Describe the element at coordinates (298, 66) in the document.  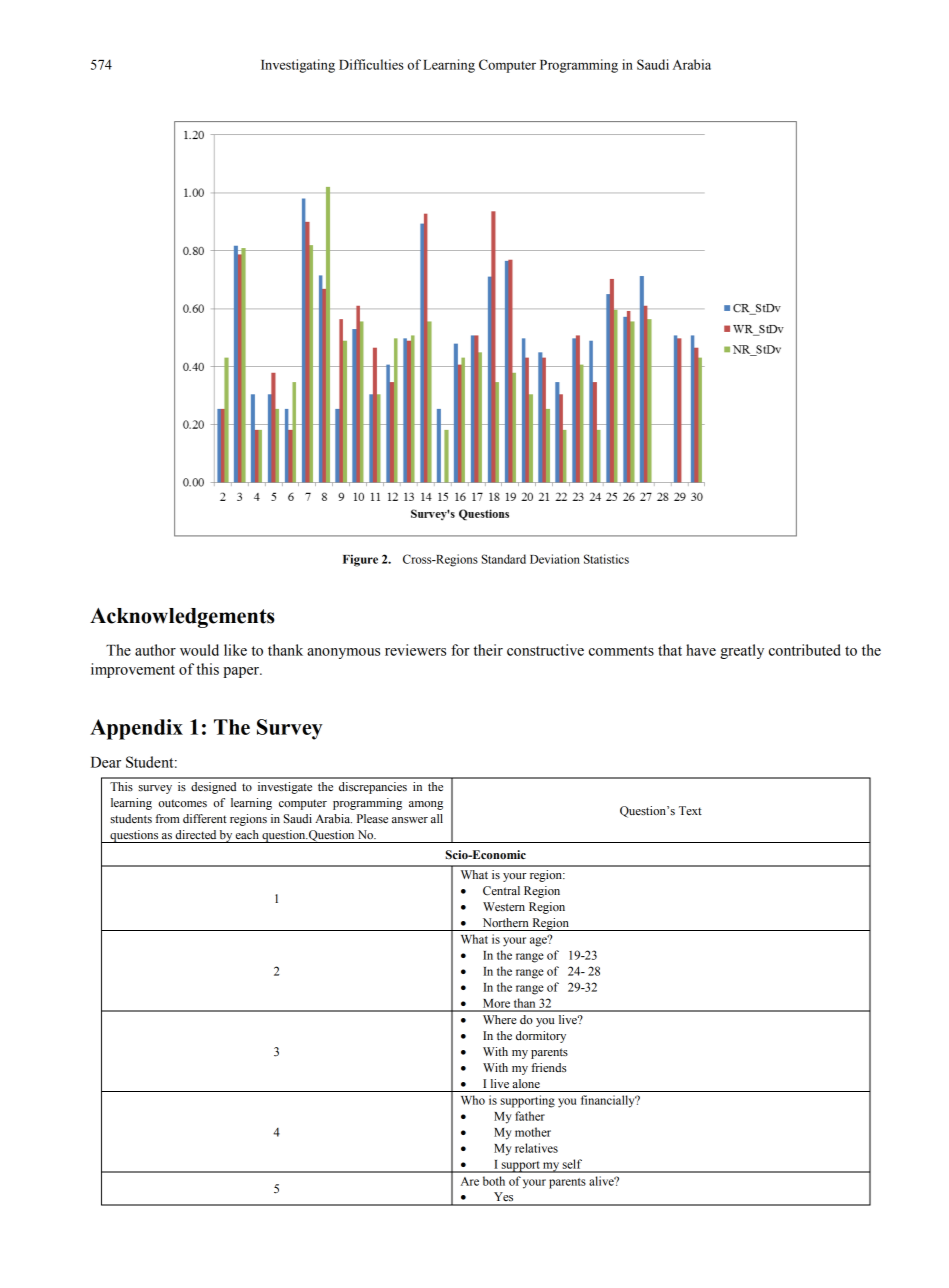
I see `Investigating` at that location.
